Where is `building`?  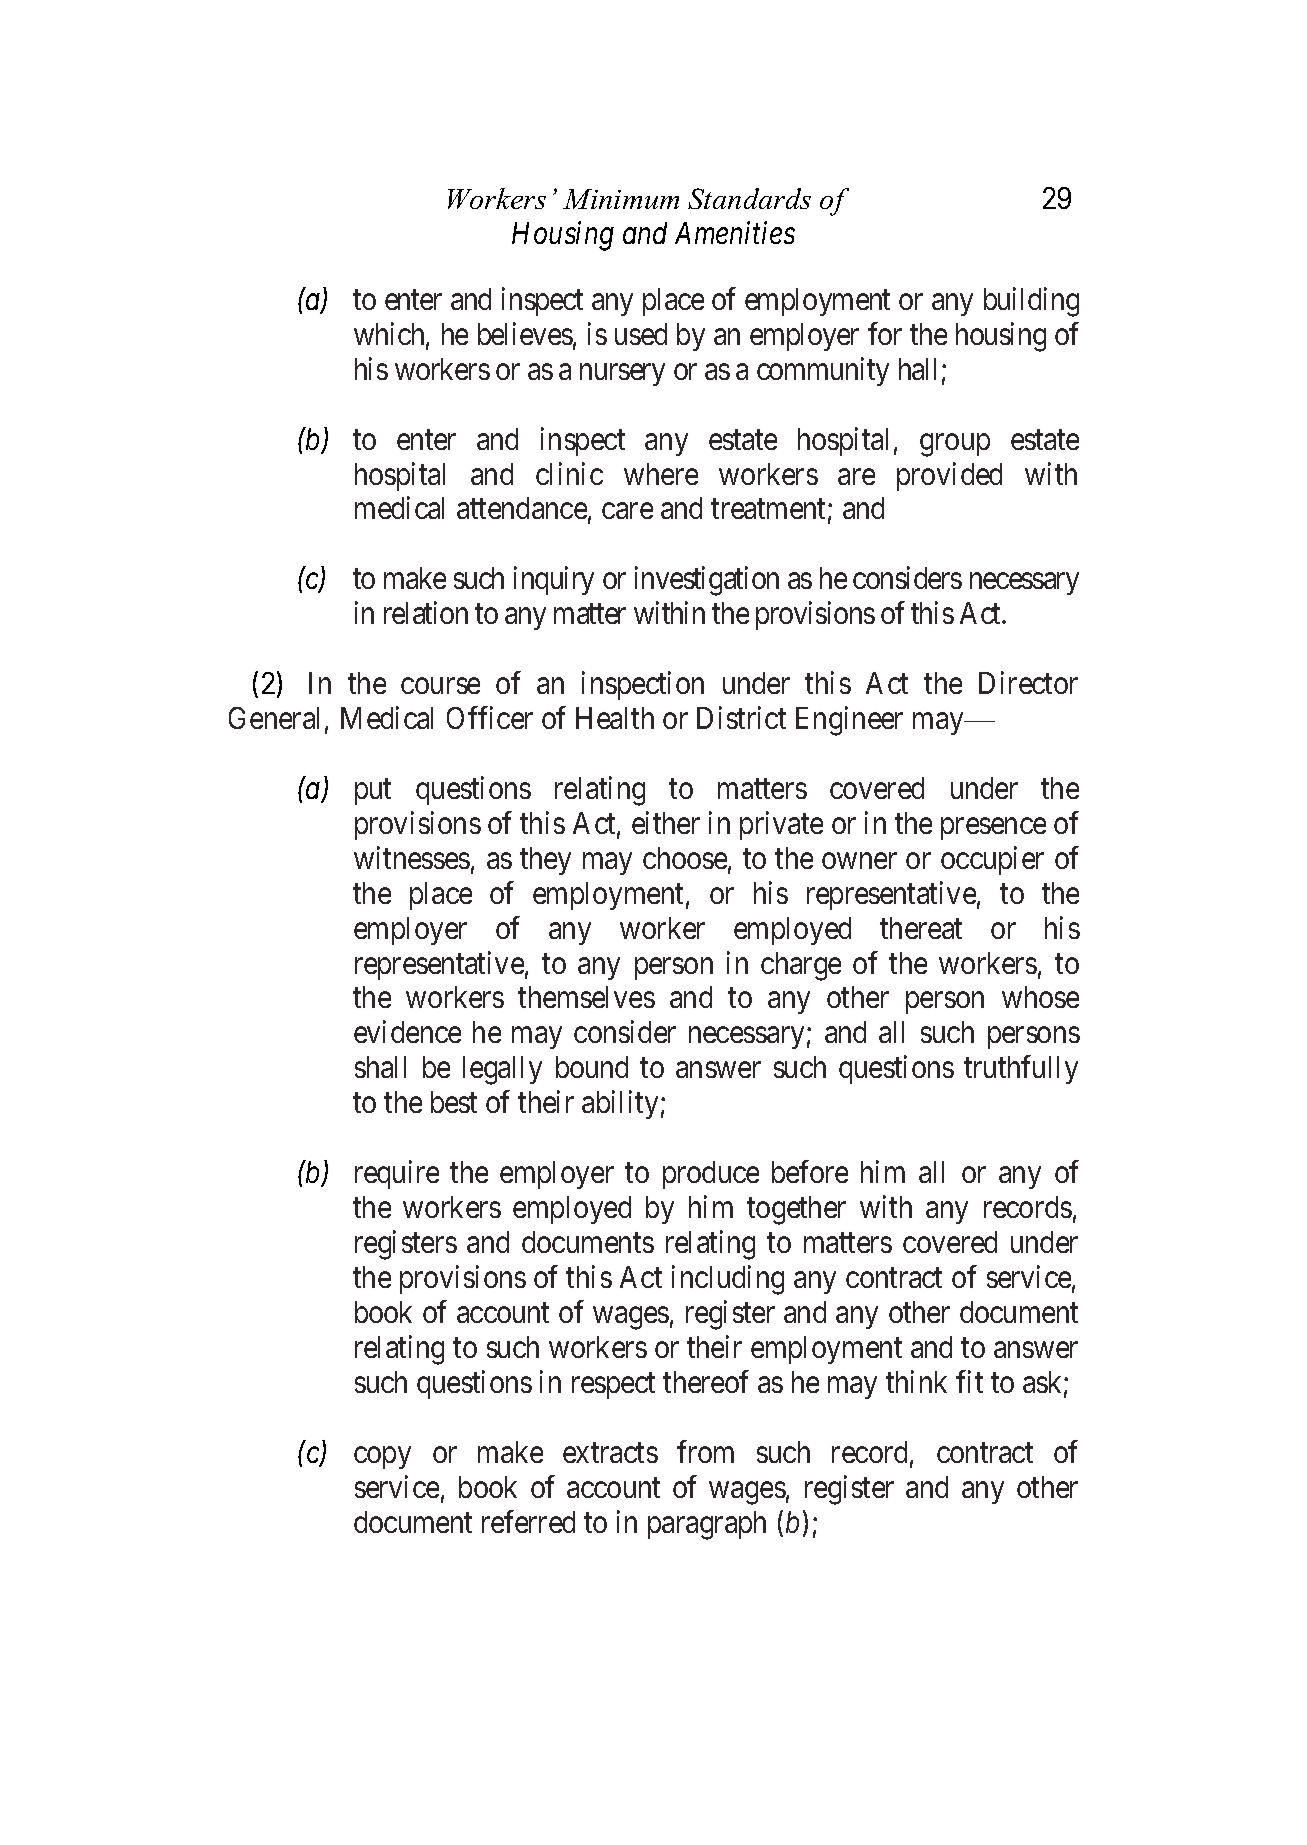
building is located at coordinates (1031, 302).
